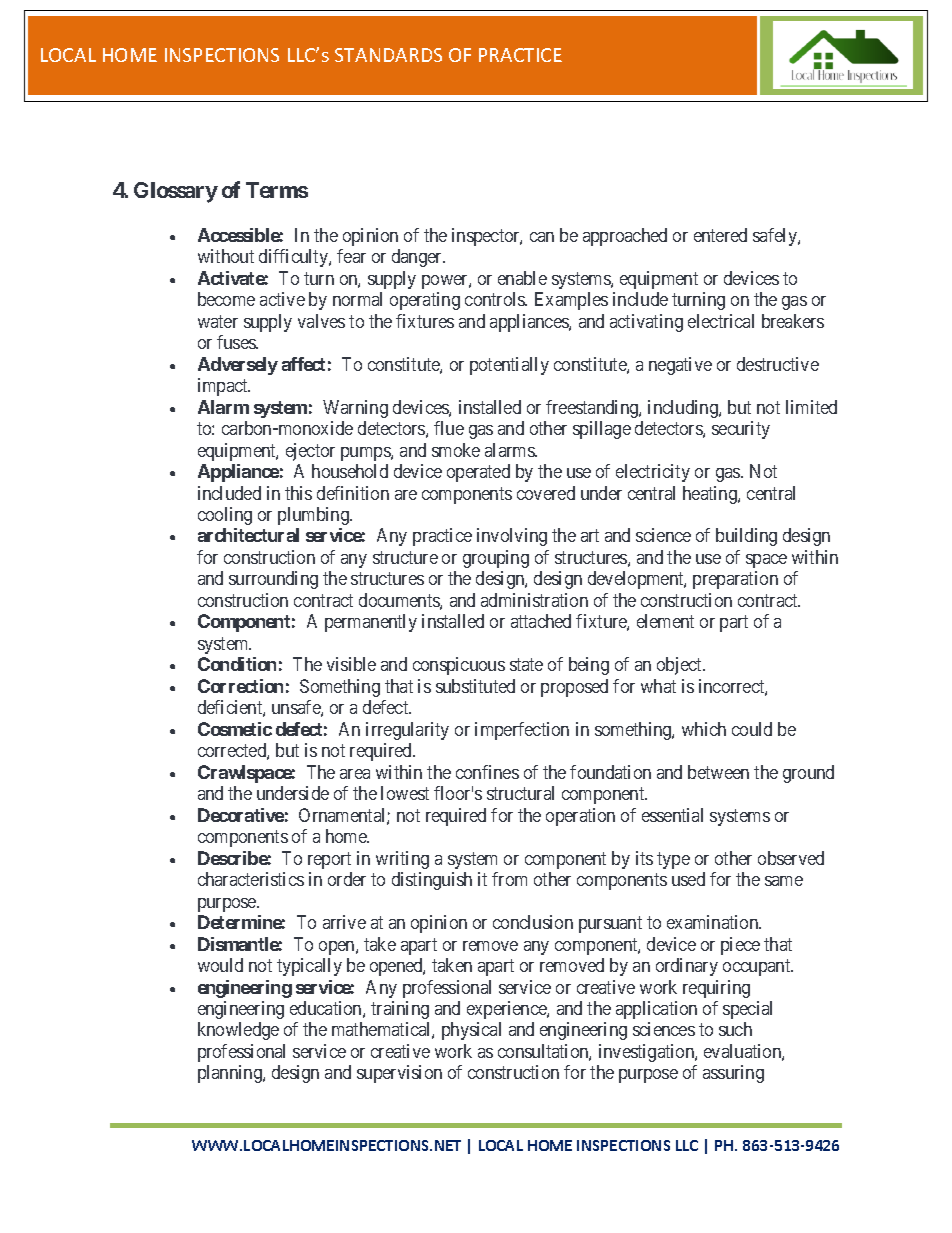 Image resolution: width=952 pixels, height=1233 pixels. I want to click on knowledge, so click(238, 1031).
